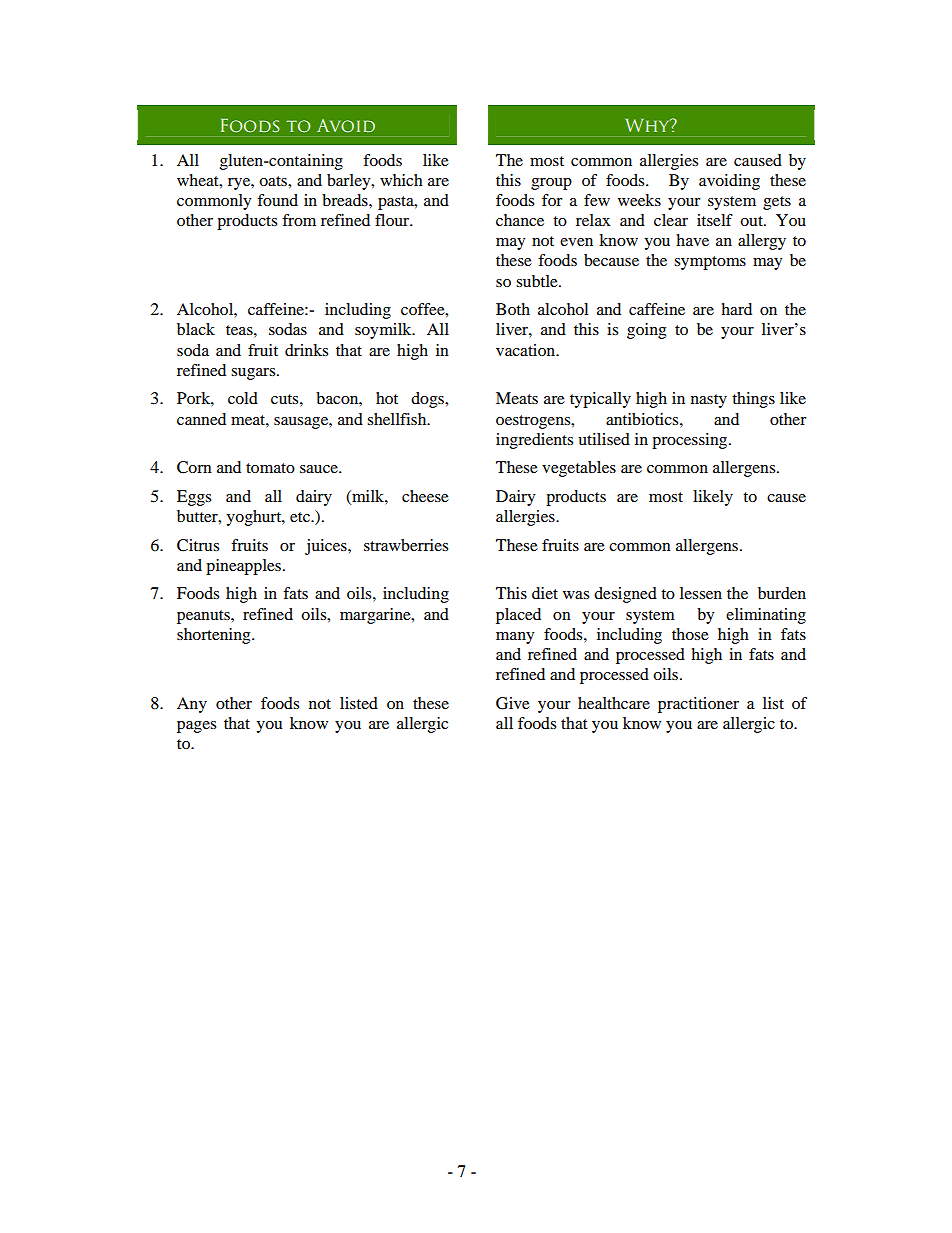 The width and height of the screenshot is (952, 1233). Describe the element at coordinates (736, 309) in the screenshot. I see `hard` at that location.
